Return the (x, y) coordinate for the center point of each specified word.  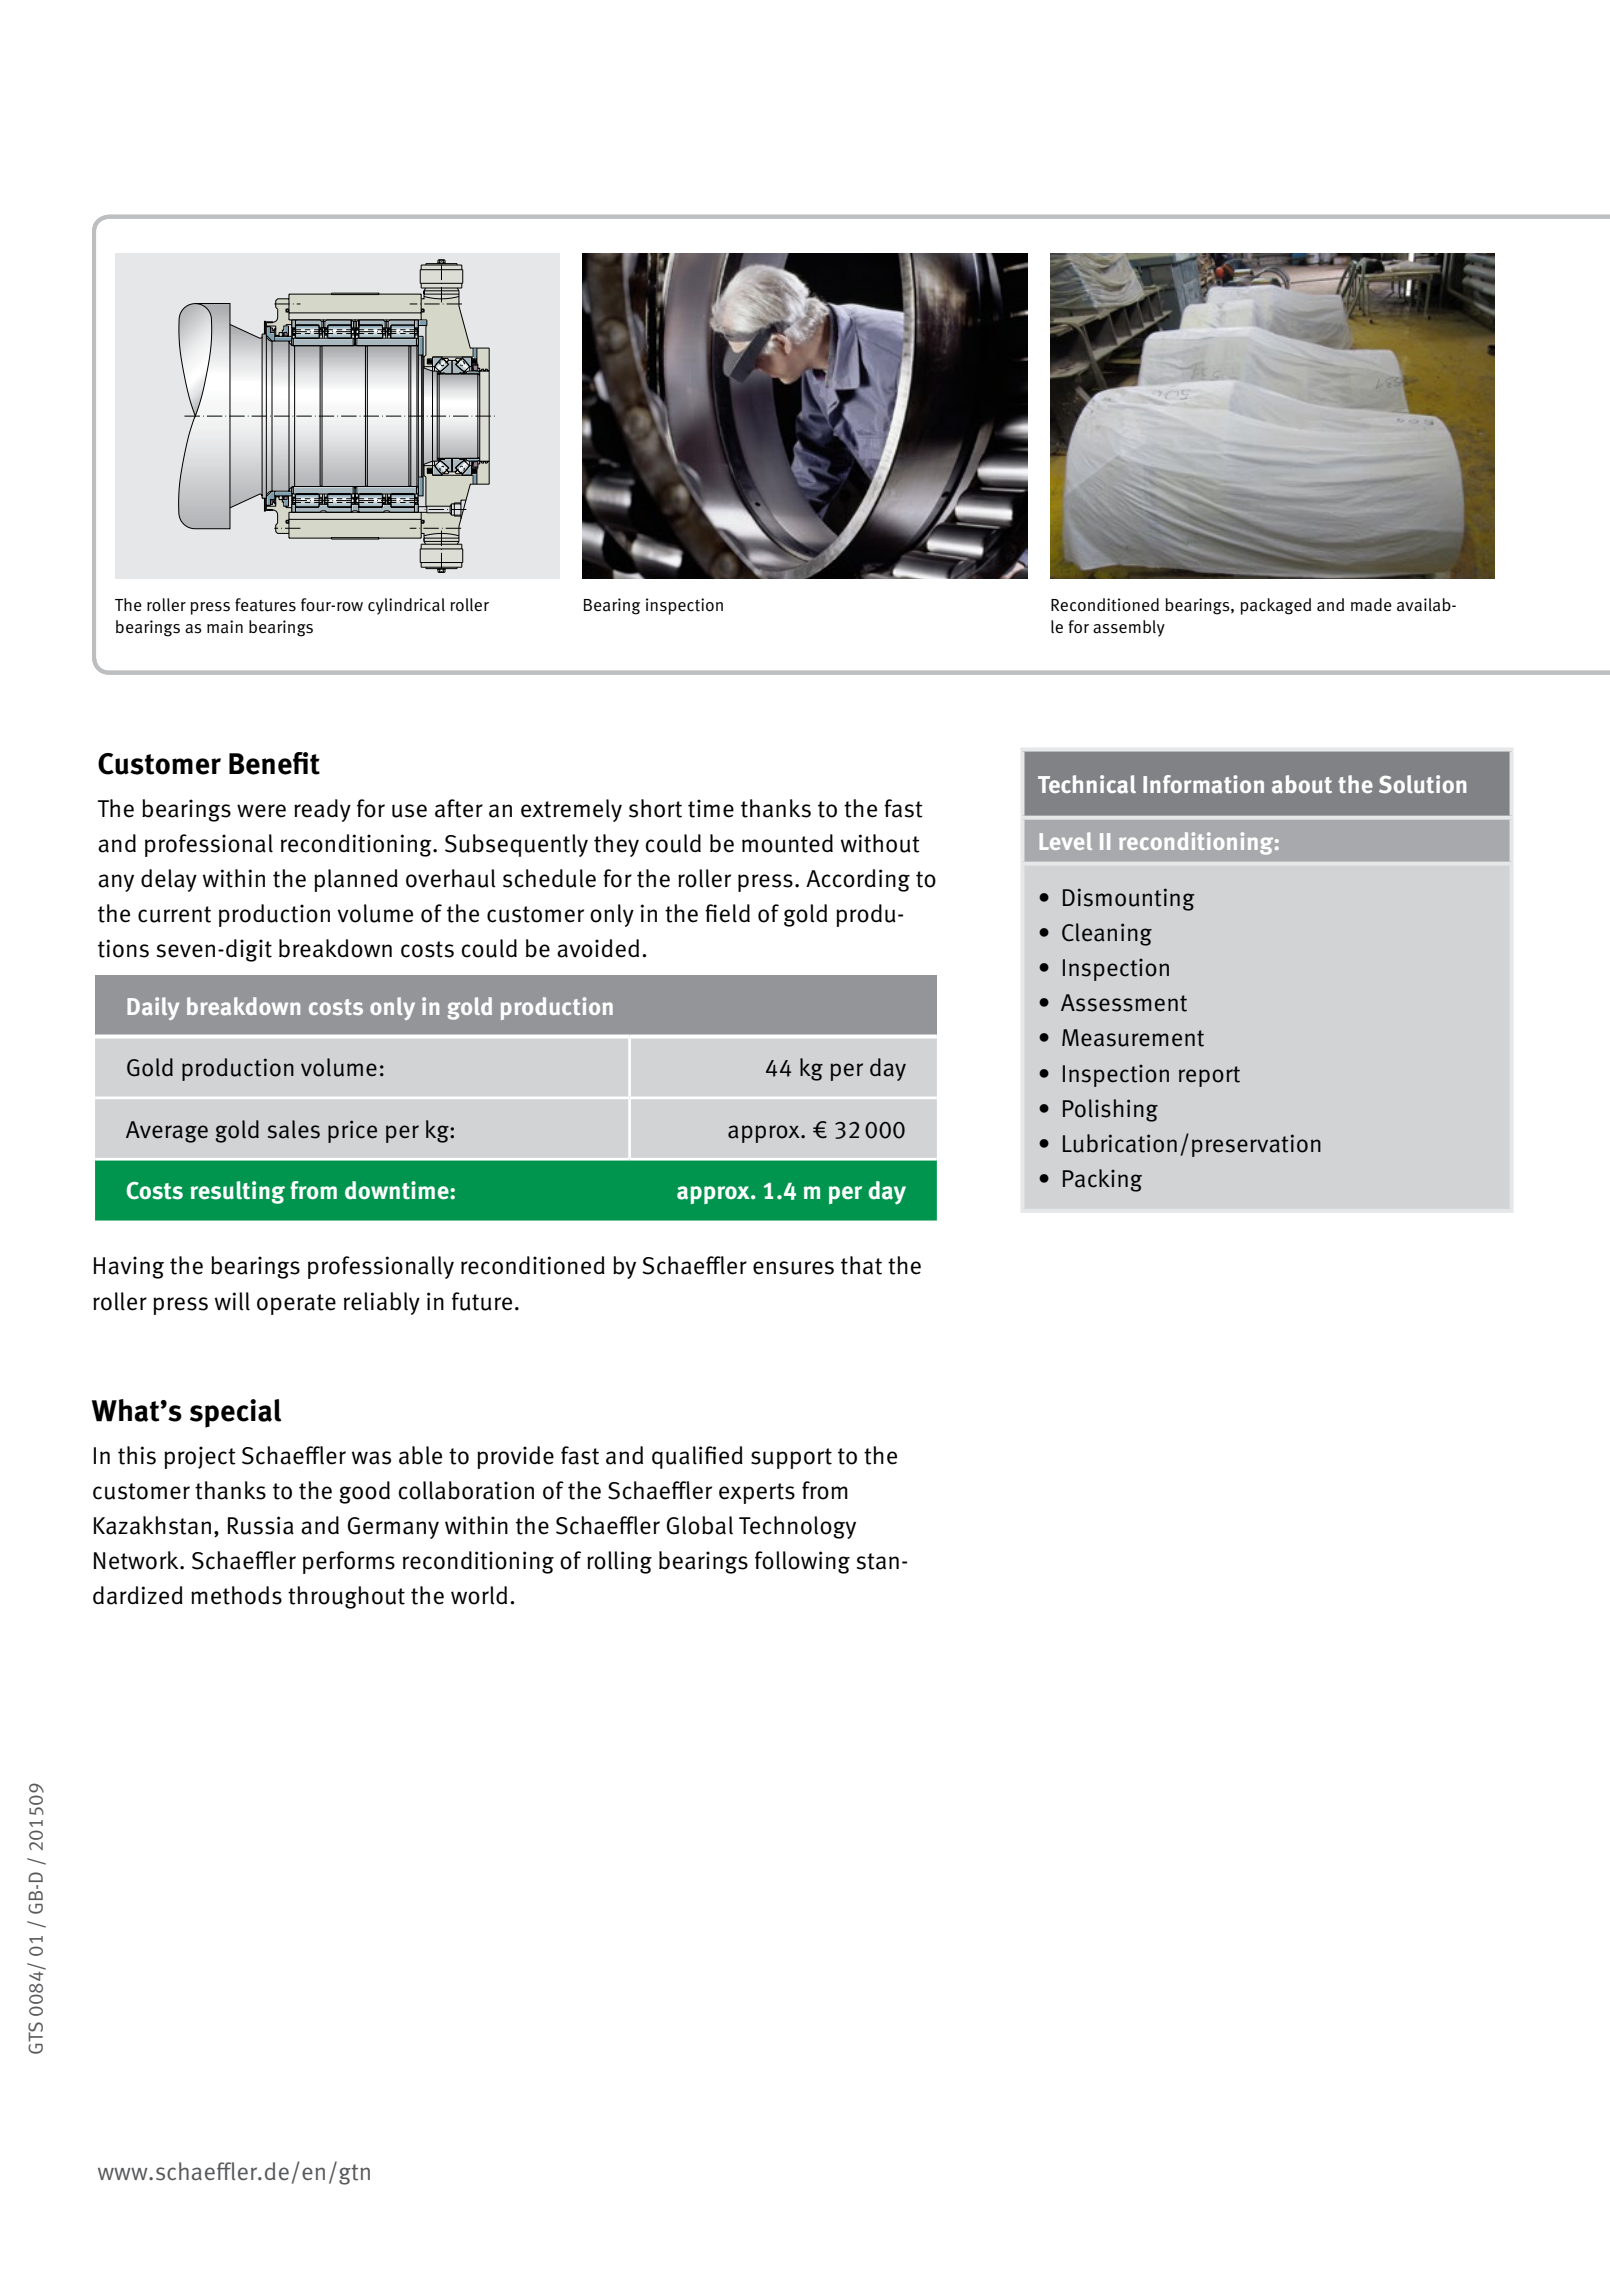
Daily (153, 1008)
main (225, 627)
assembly (1129, 628)
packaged (1276, 606)
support (791, 1458)
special (235, 1413)
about (1302, 784)
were (261, 811)
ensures (793, 1268)
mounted (787, 843)
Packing (1102, 1180)
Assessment (1124, 1003)
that (861, 1265)
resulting (237, 1192)
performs (349, 1562)
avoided (598, 948)
